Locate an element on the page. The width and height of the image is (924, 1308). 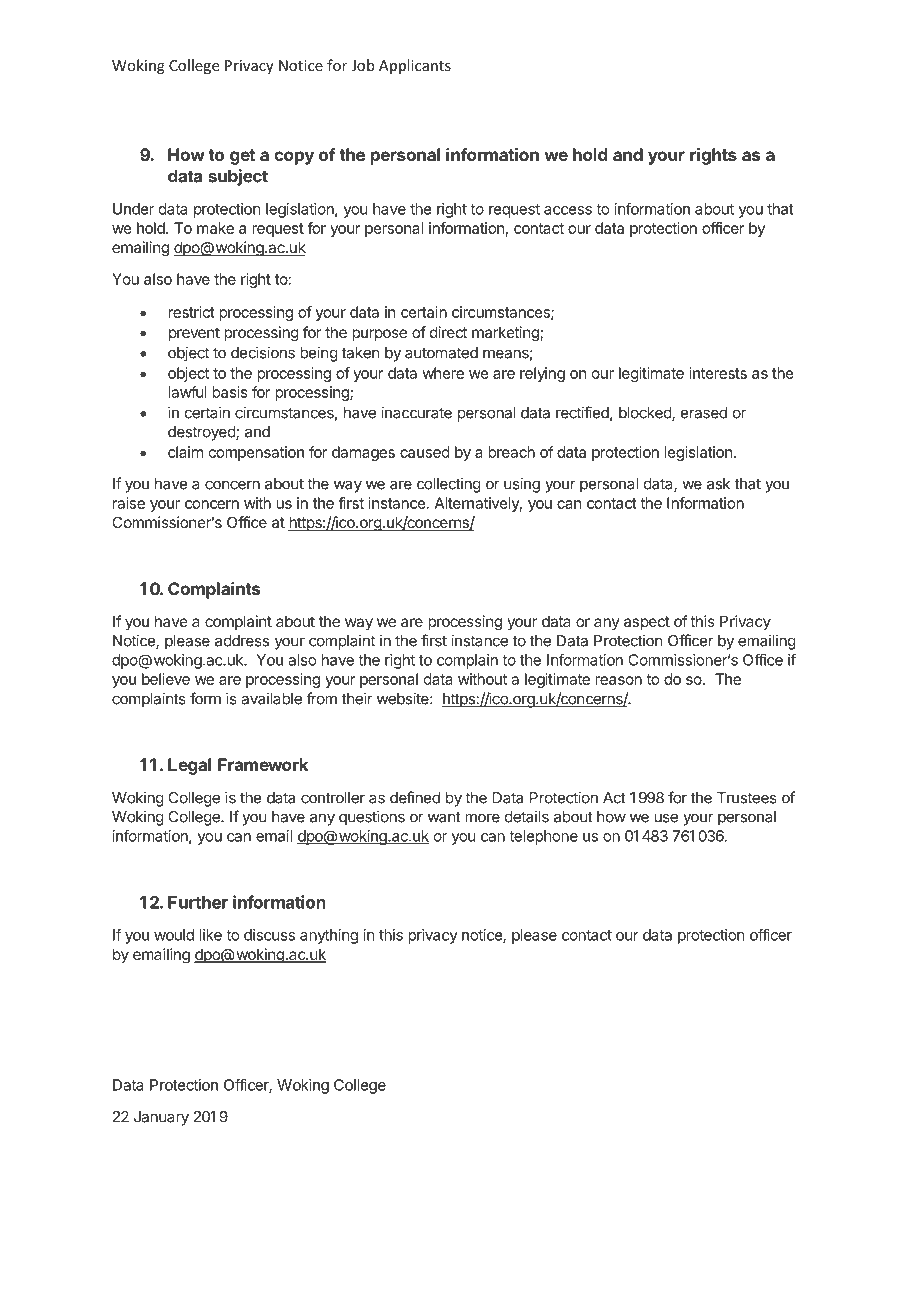
Legal is located at coordinates (189, 766).
